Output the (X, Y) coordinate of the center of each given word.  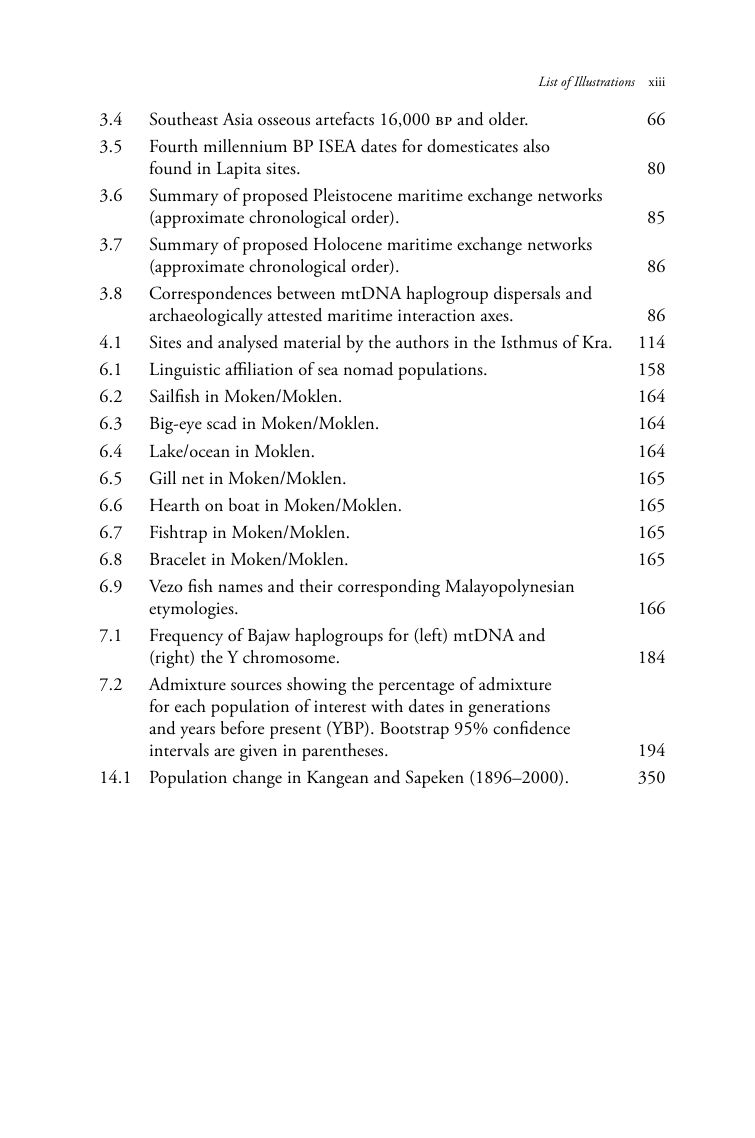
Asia (238, 119)
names (240, 588)
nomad (368, 369)
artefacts (345, 119)
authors (422, 342)
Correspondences (211, 295)
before (242, 728)
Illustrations (603, 81)
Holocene (348, 244)
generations (509, 708)
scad (222, 423)
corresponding (389, 588)
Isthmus (529, 342)
